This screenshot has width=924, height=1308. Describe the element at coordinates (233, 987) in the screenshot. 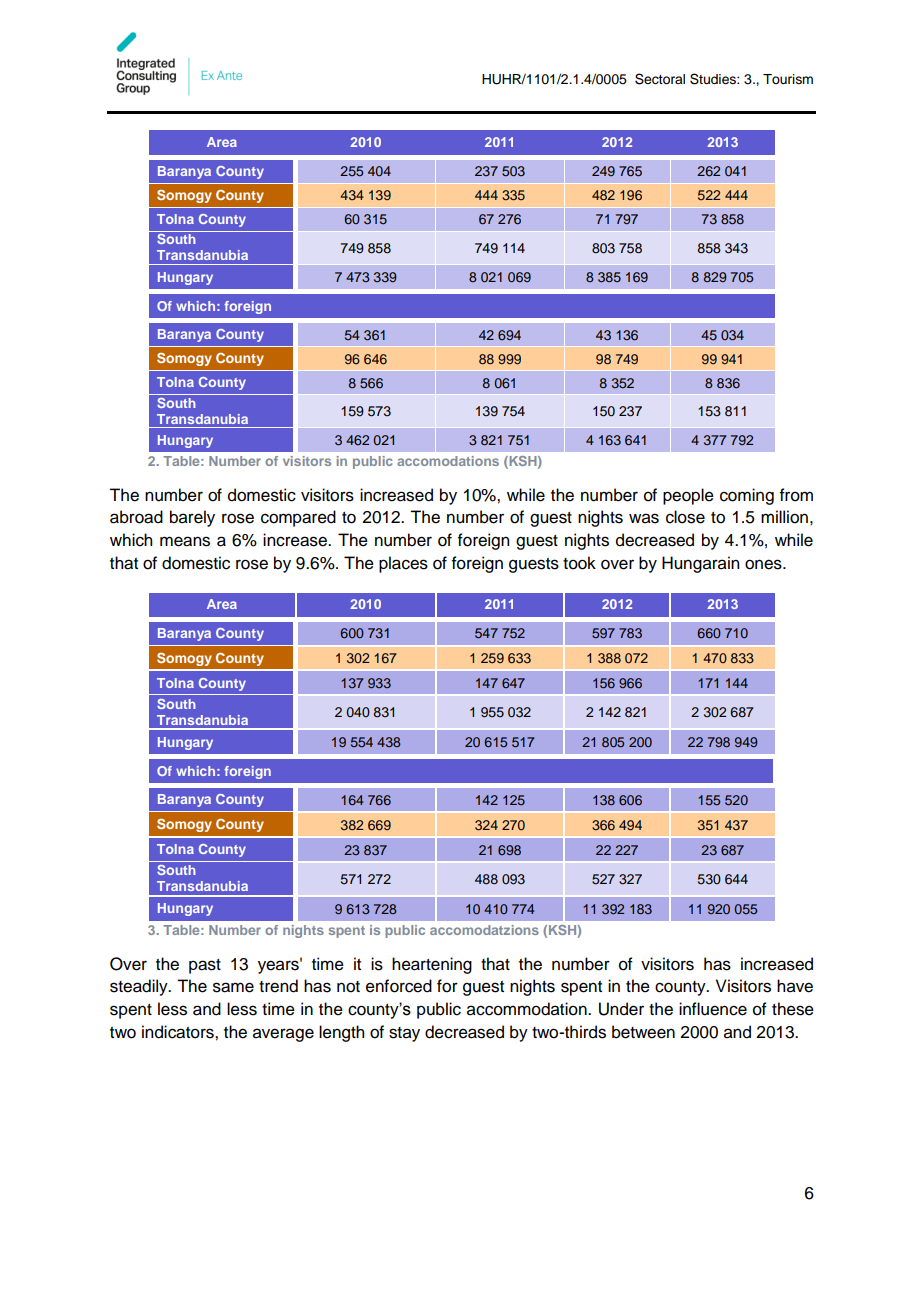

I see `same` at that location.
